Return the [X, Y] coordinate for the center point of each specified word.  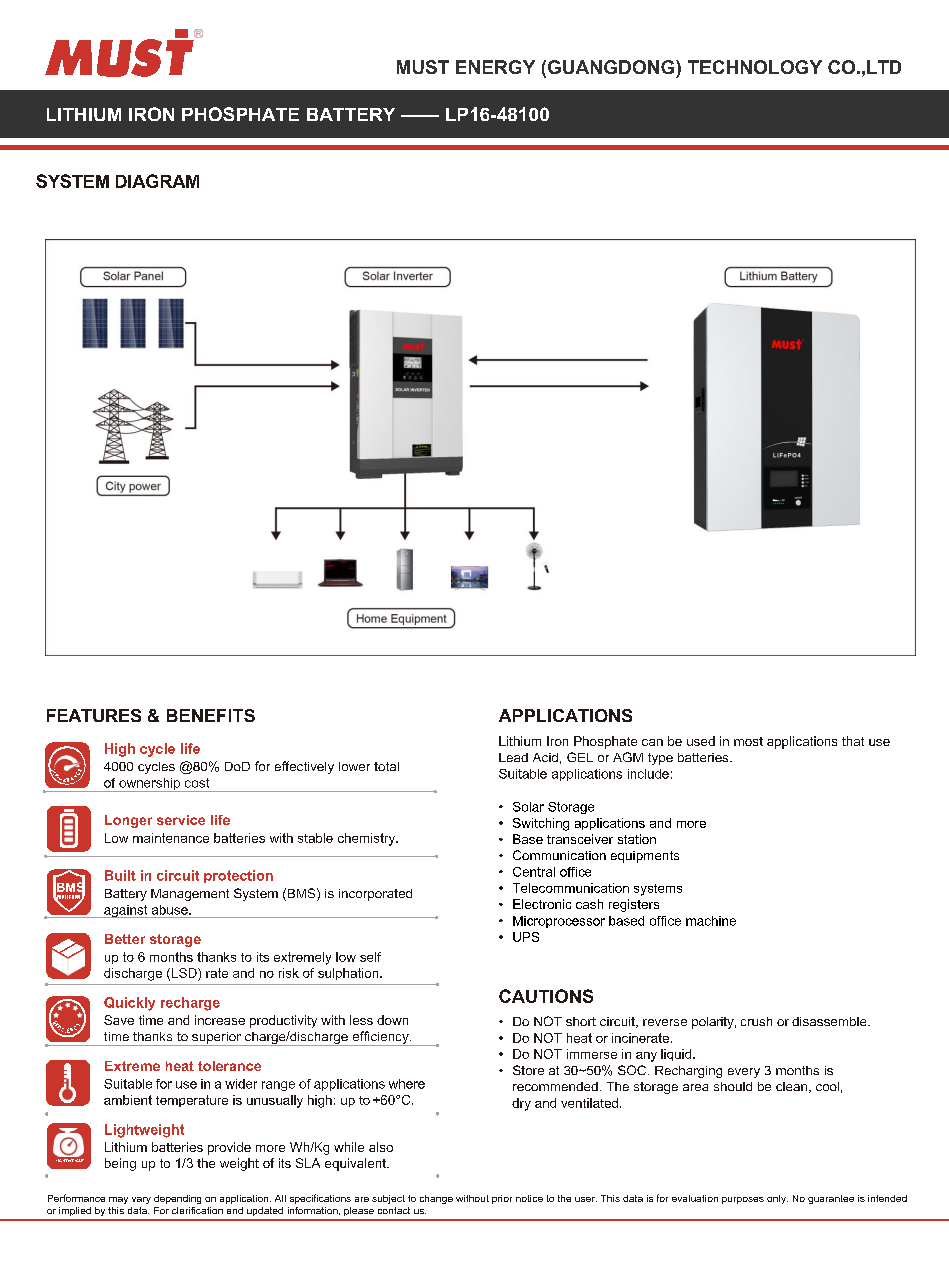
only [777, 1199]
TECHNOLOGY [755, 67]
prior [502, 1199]
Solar [528, 807]
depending [177, 1199]
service [181, 820]
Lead [513, 757]
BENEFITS [211, 715]
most [748, 741]
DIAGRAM [157, 181]
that [853, 741]
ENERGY [495, 67]
